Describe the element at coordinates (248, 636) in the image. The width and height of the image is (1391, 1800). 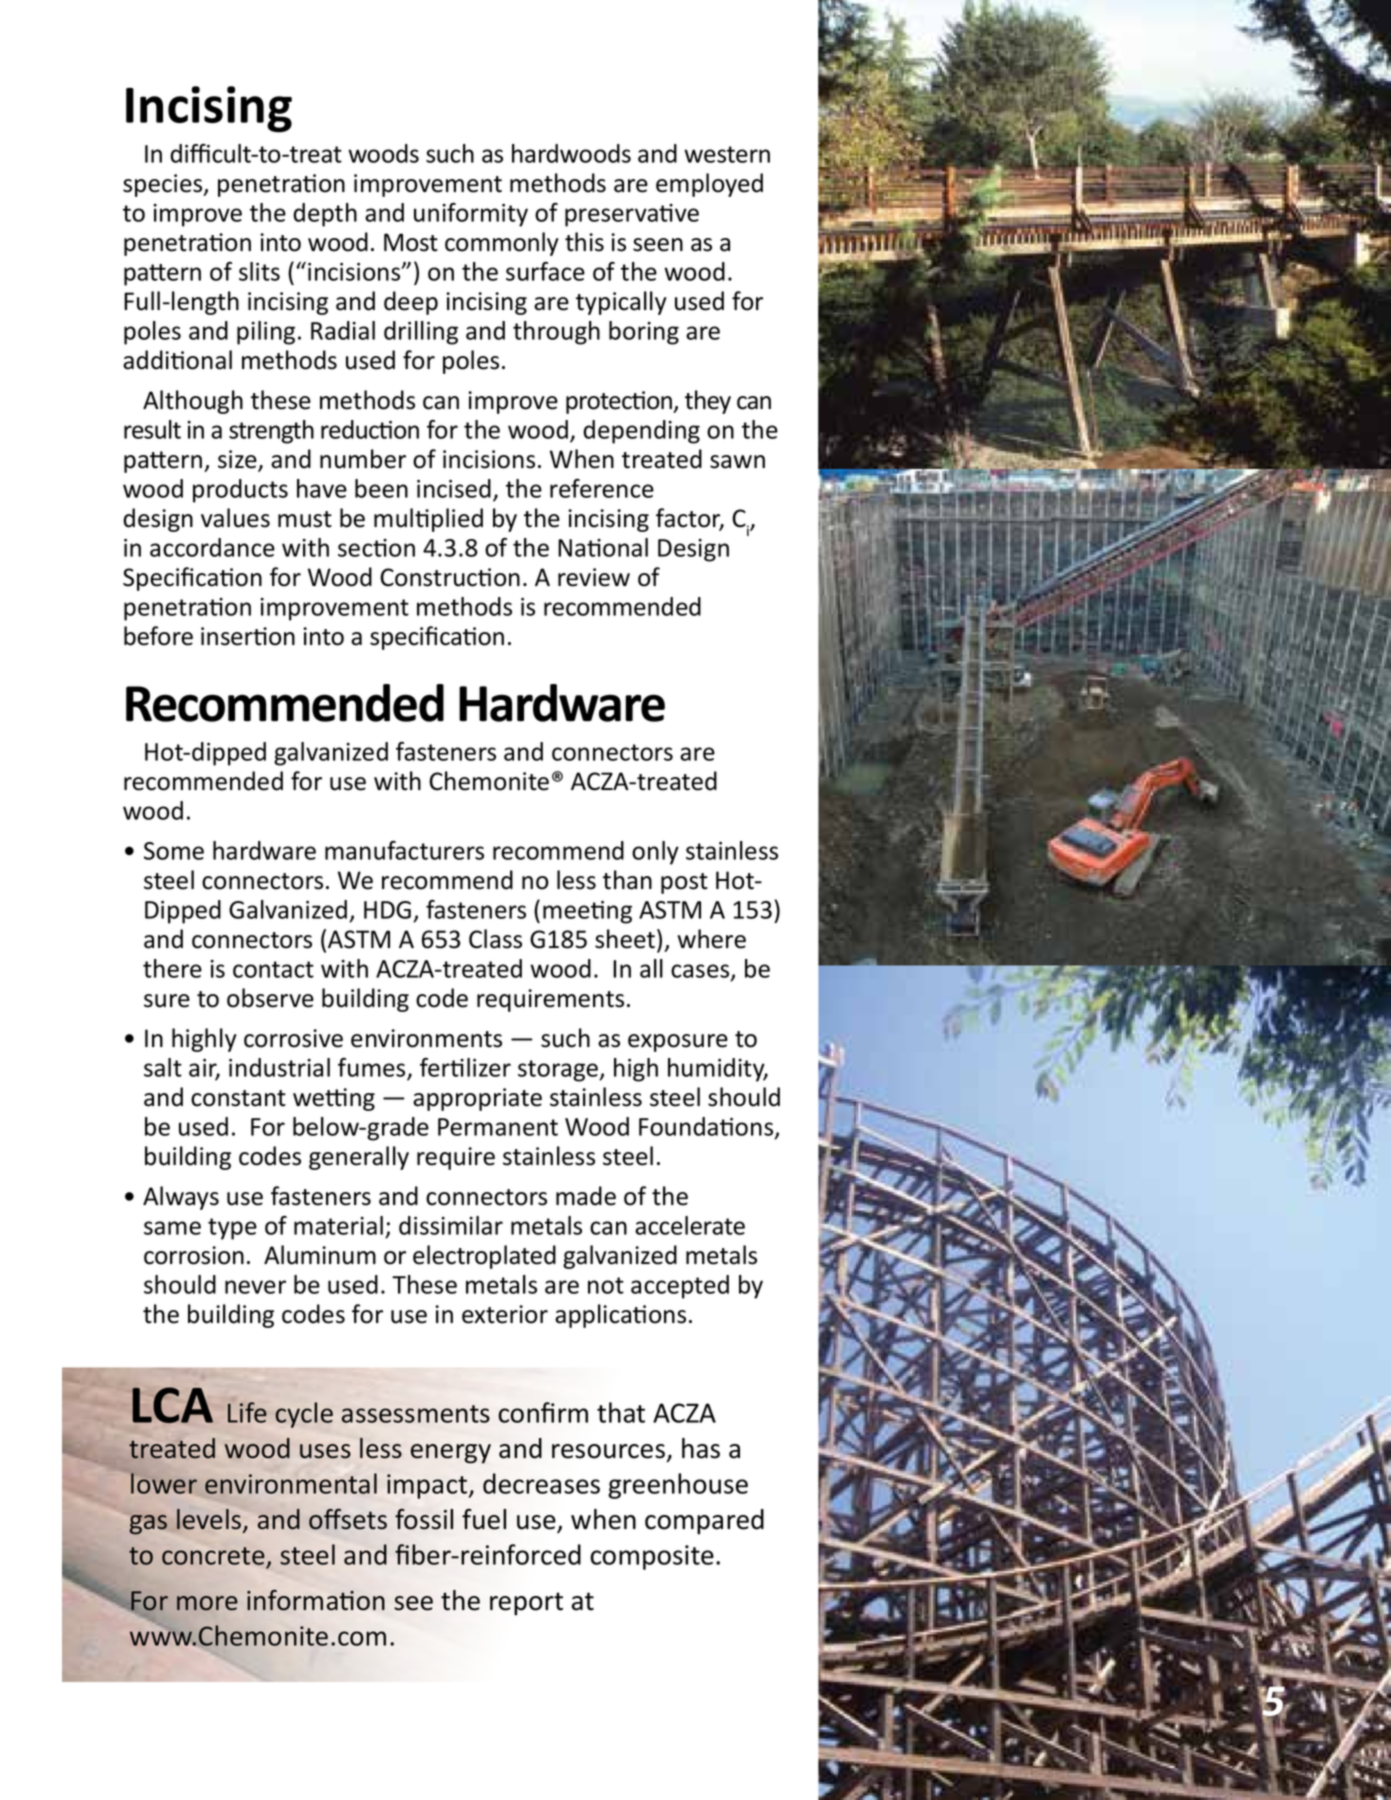
I see `insertion` at that location.
